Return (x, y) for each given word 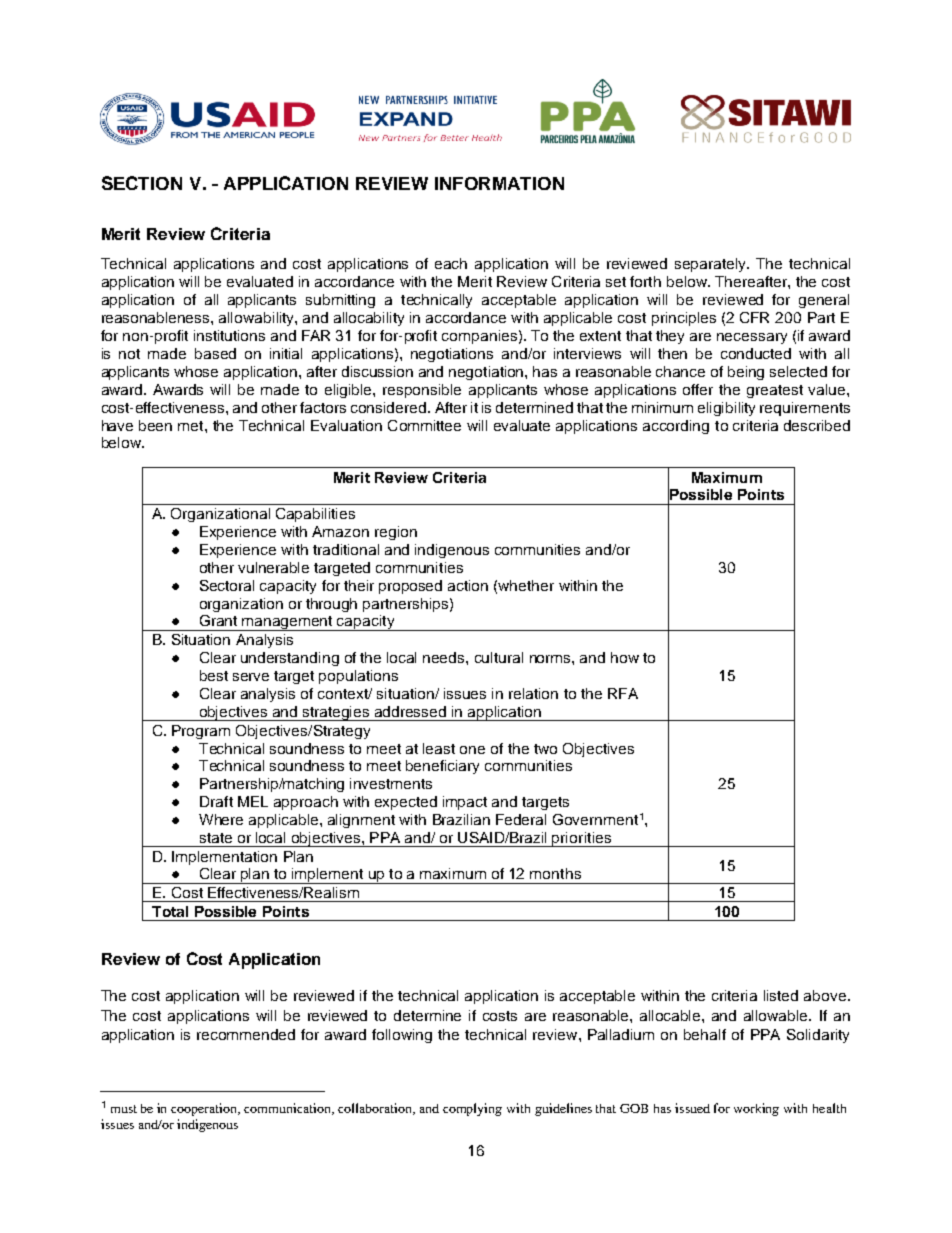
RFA (623, 693)
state (216, 838)
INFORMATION (499, 183)
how (625, 657)
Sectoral (227, 585)
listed (781, 995)
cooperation (205, 1109)
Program (201, 732)
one (472, 750)
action (468, 585)
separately (712, 265)
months (555, 873)
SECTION (142, 183)
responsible (422, 391)
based (215, 353)
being (746, 373)
